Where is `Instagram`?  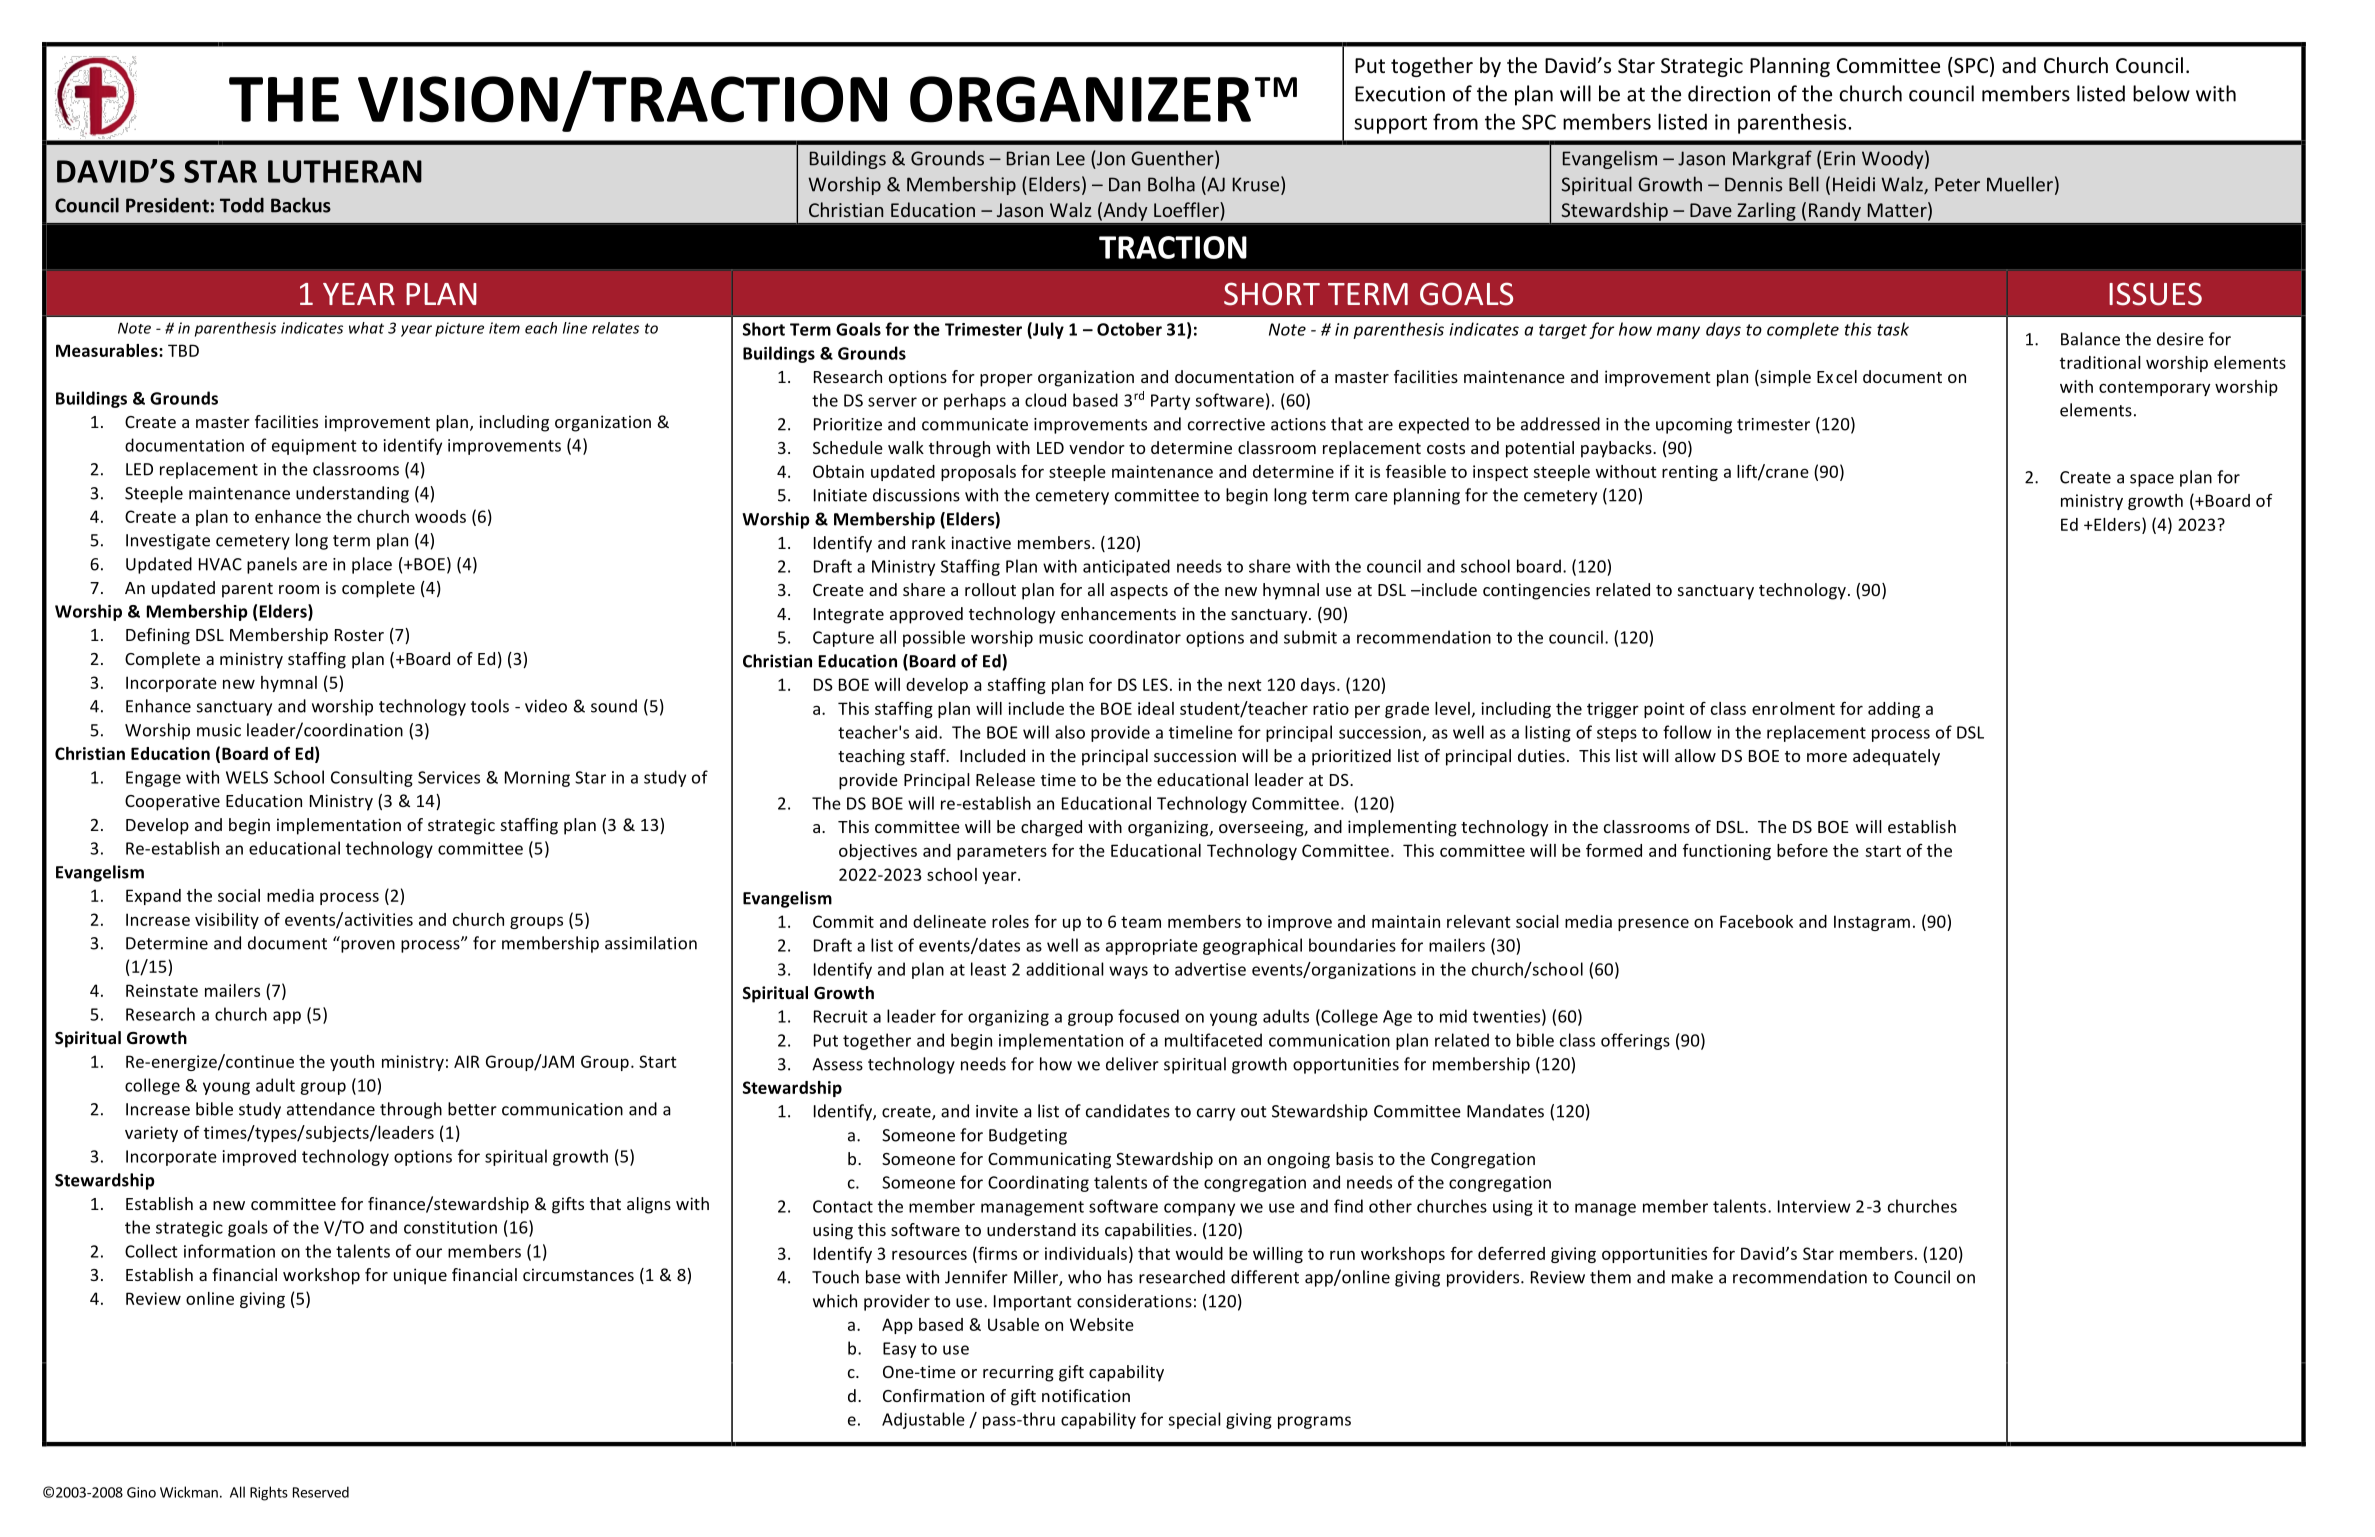 Instagram is located at coordinates (1872, 923).
